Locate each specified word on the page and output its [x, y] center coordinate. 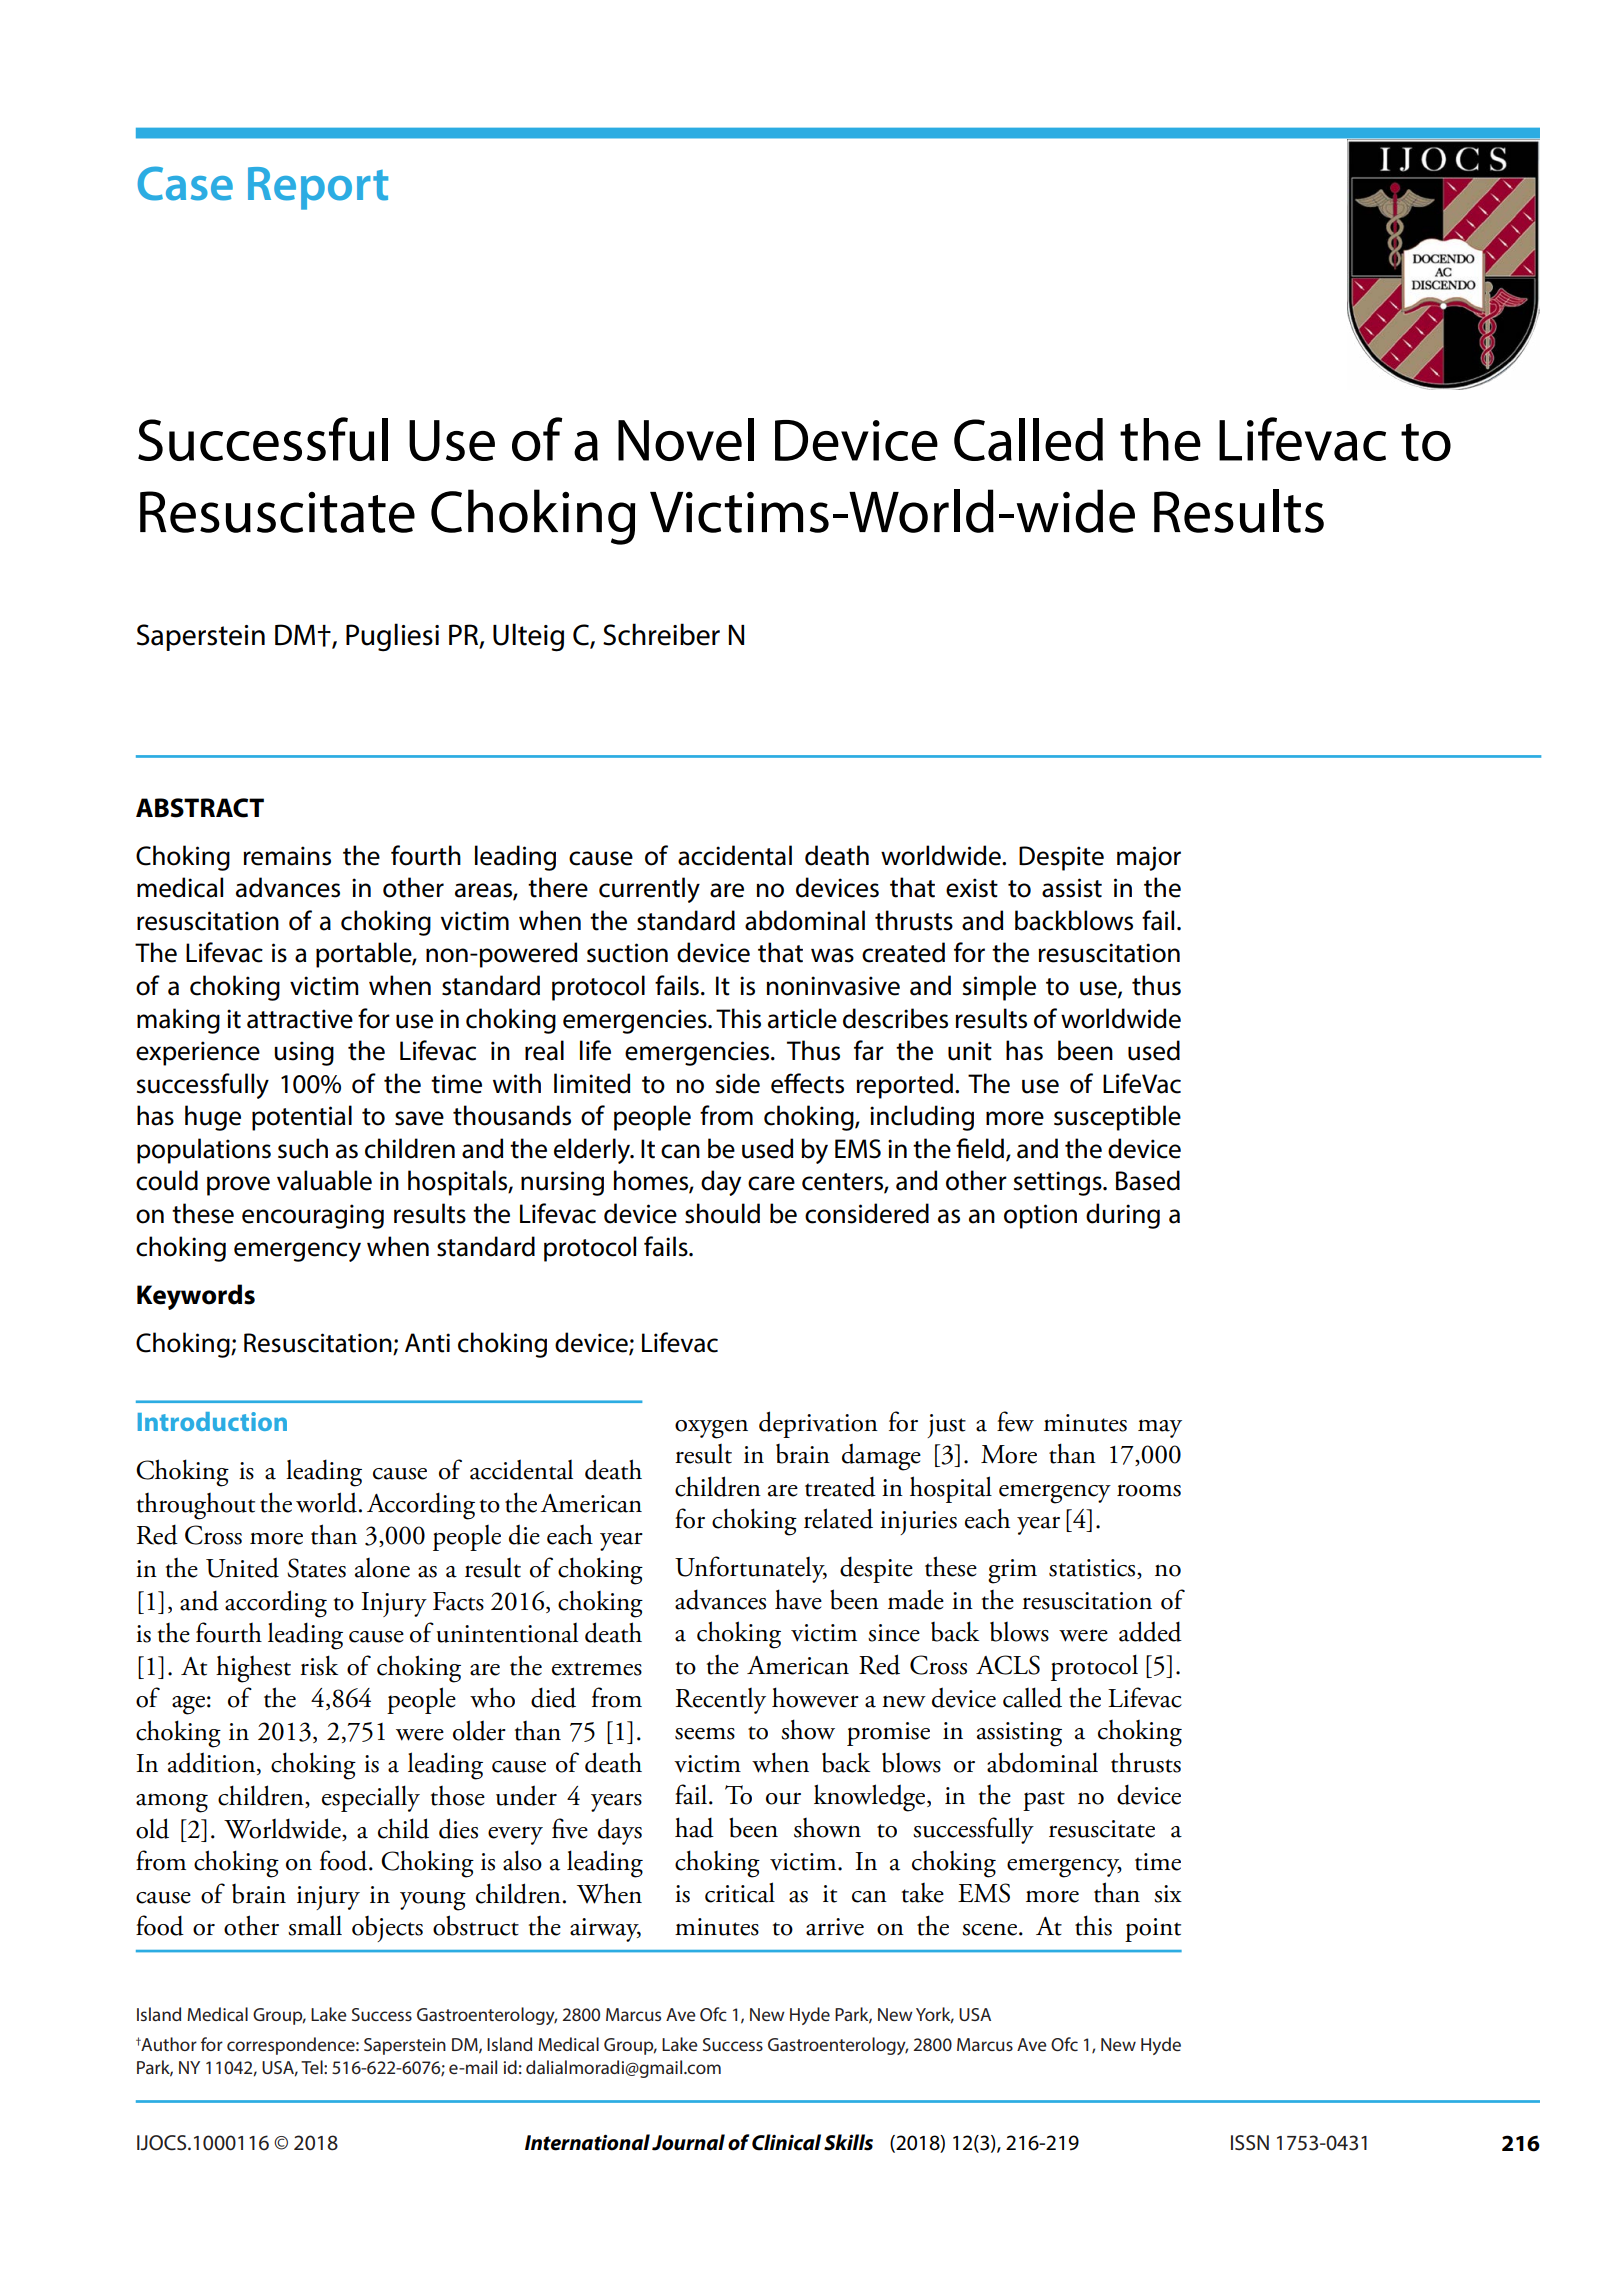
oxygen [711, 1429]
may [1160, 1428]
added [1150, 1631]
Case [185, 183]
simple [999, 988]
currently [649, 890]
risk [319, 1665]
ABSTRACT [200, 808]
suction [627, 953]
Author [168, 2044]
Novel [686, 439]
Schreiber [661, 634]
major [1149, 858]
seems [705, 1733]
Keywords [196, 1297]
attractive [300, 1019]
